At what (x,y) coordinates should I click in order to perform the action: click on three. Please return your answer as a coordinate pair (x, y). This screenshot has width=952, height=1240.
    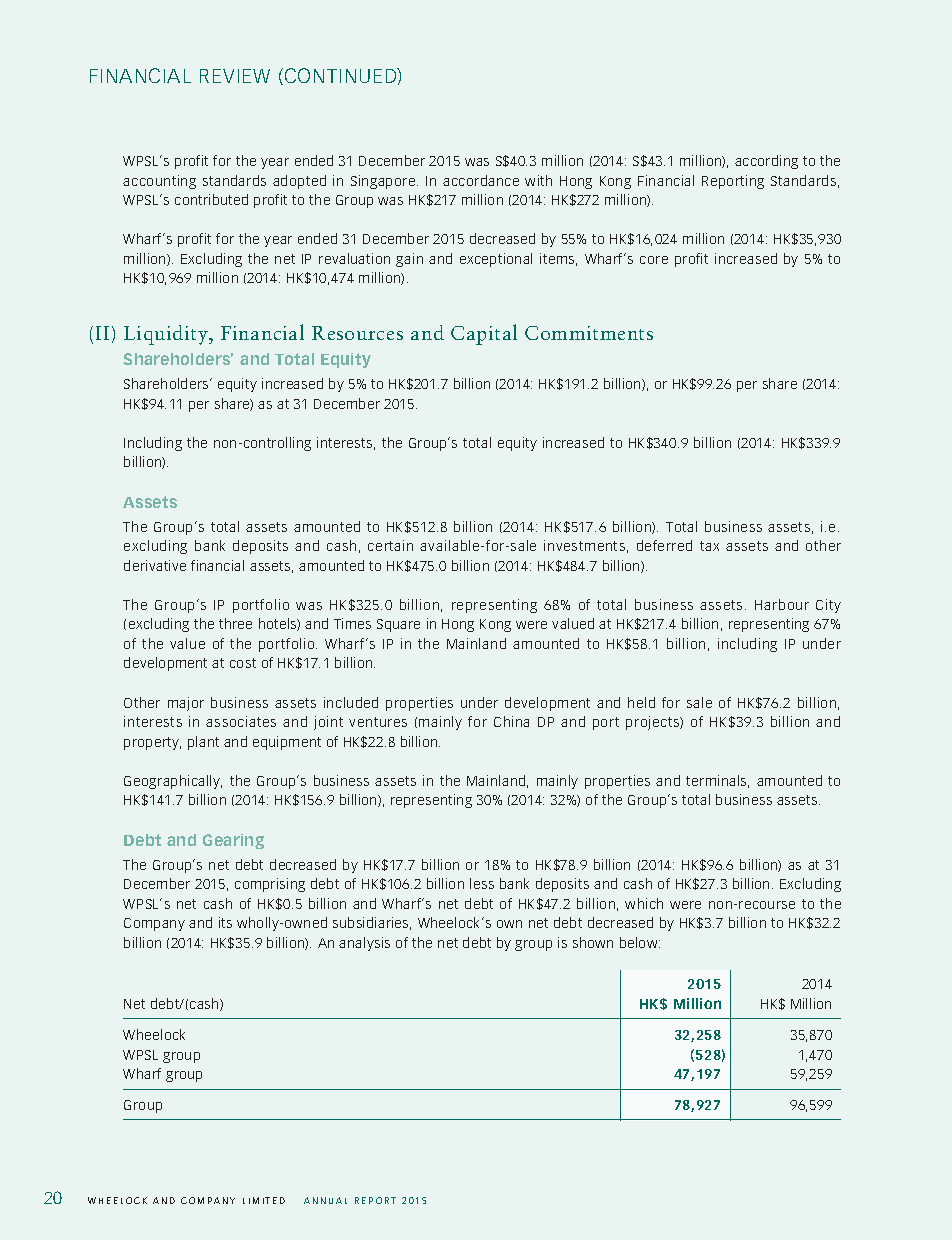
    Looking at the image, I should click on (235, 623).
